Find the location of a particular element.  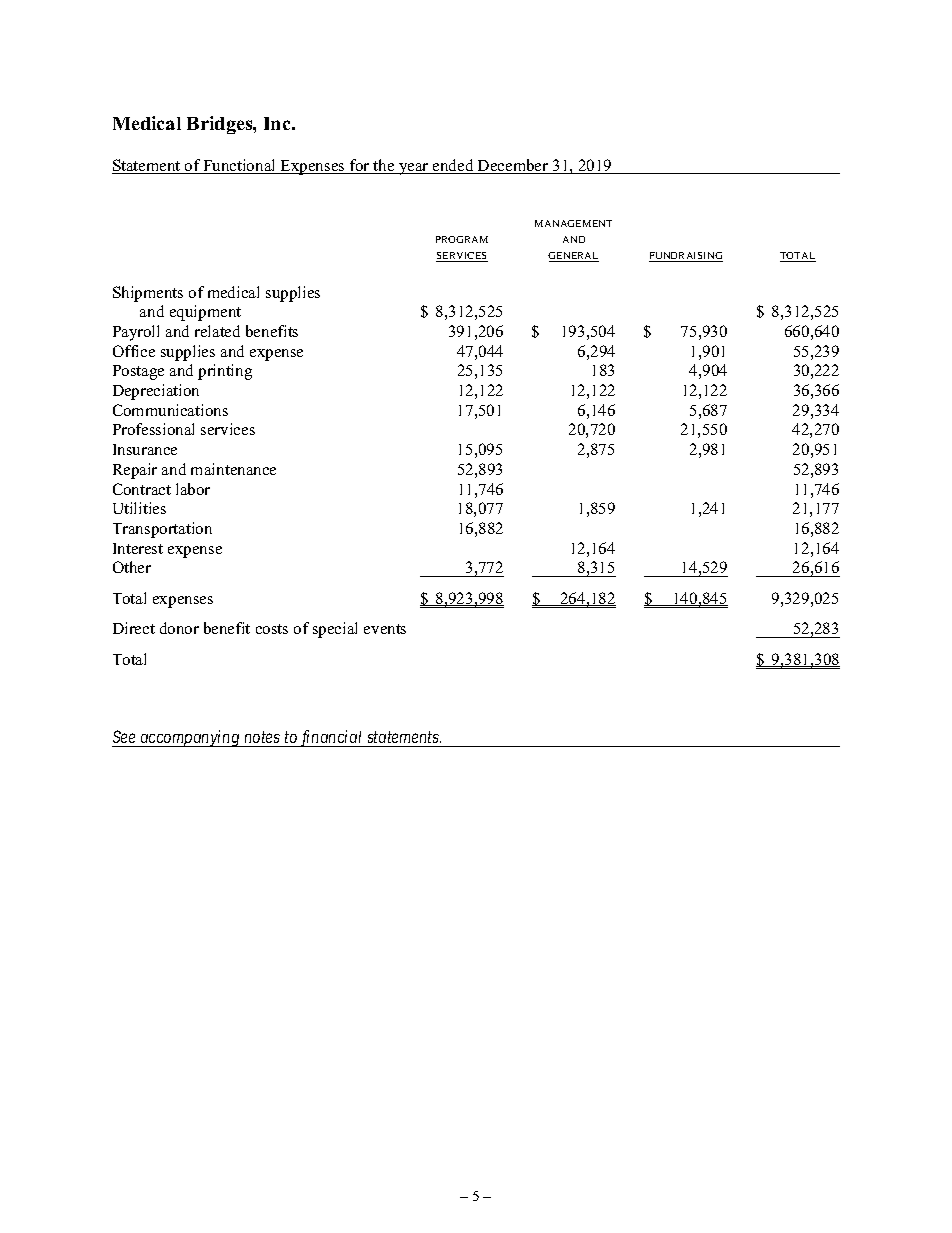

Other is located at coordinates (132, 567).
